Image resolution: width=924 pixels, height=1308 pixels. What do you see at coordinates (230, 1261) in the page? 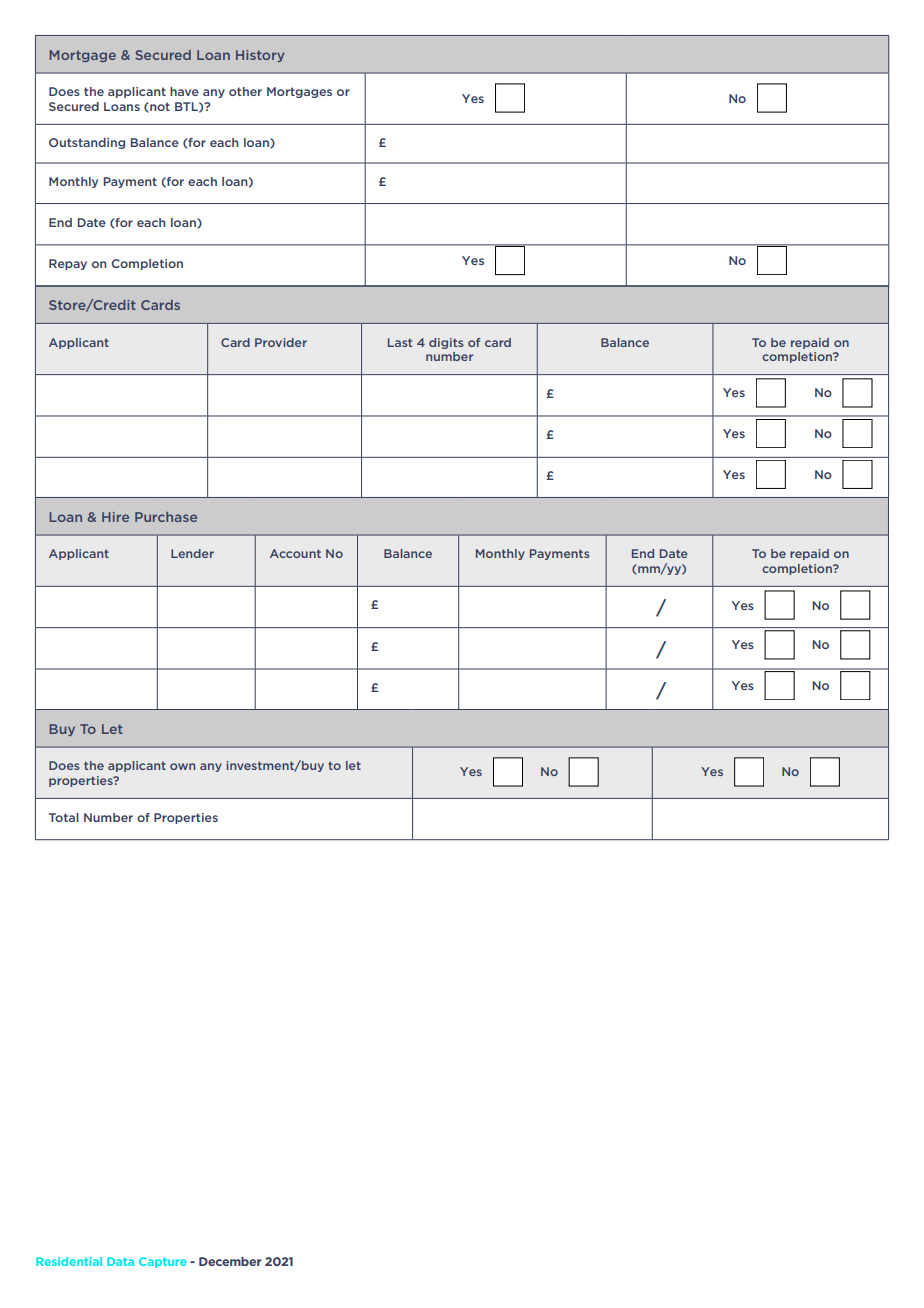
I see `December` at bounding box center [230, 1261].
